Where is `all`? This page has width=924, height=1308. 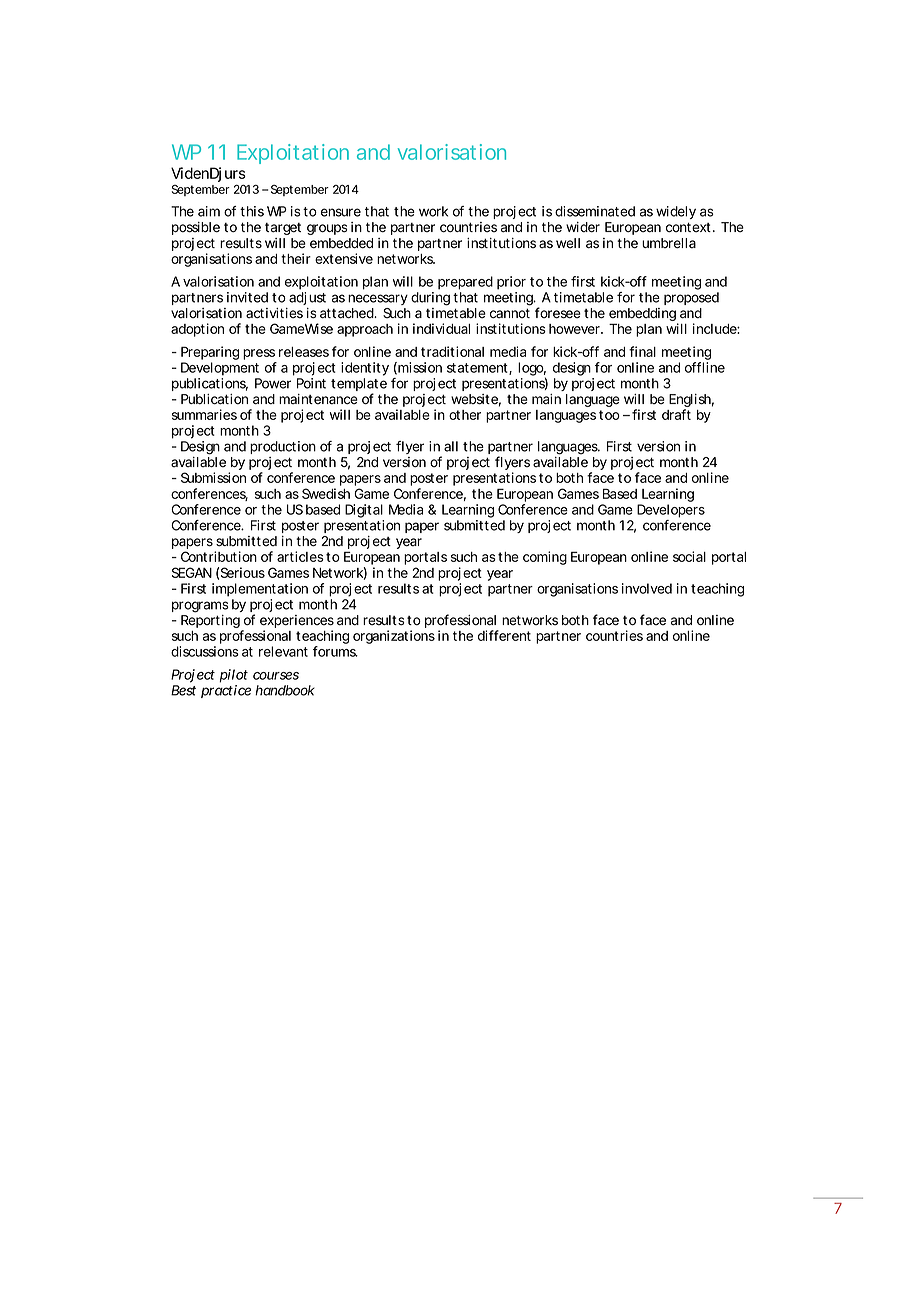
all is located at coordinates (451, 446).
